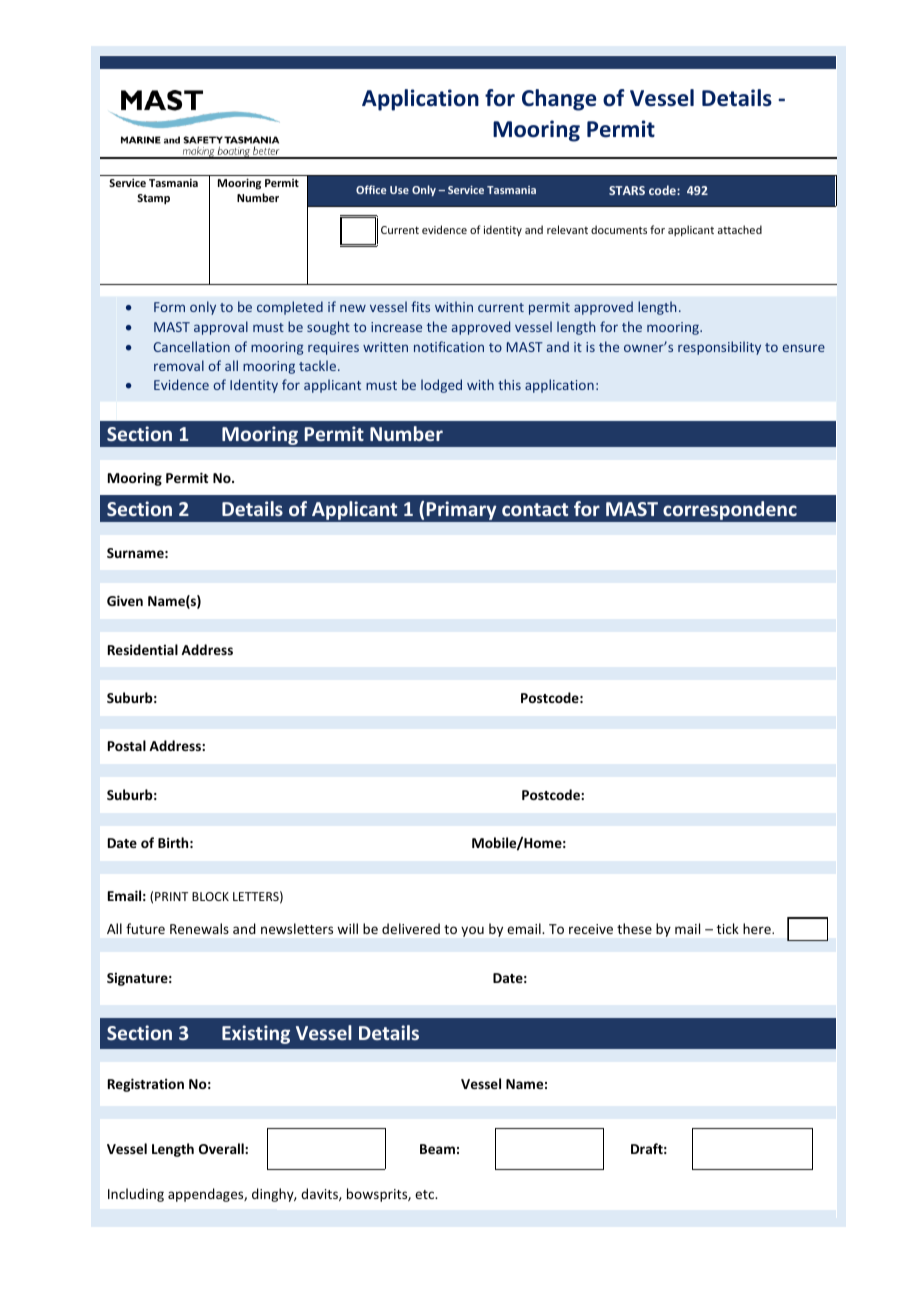 The height and width of the screenshot is (1308, 924). What do you see at coordinates (210, 896) in the screenshot?
I see `BLOCK` at bounding box center [210, 896].
